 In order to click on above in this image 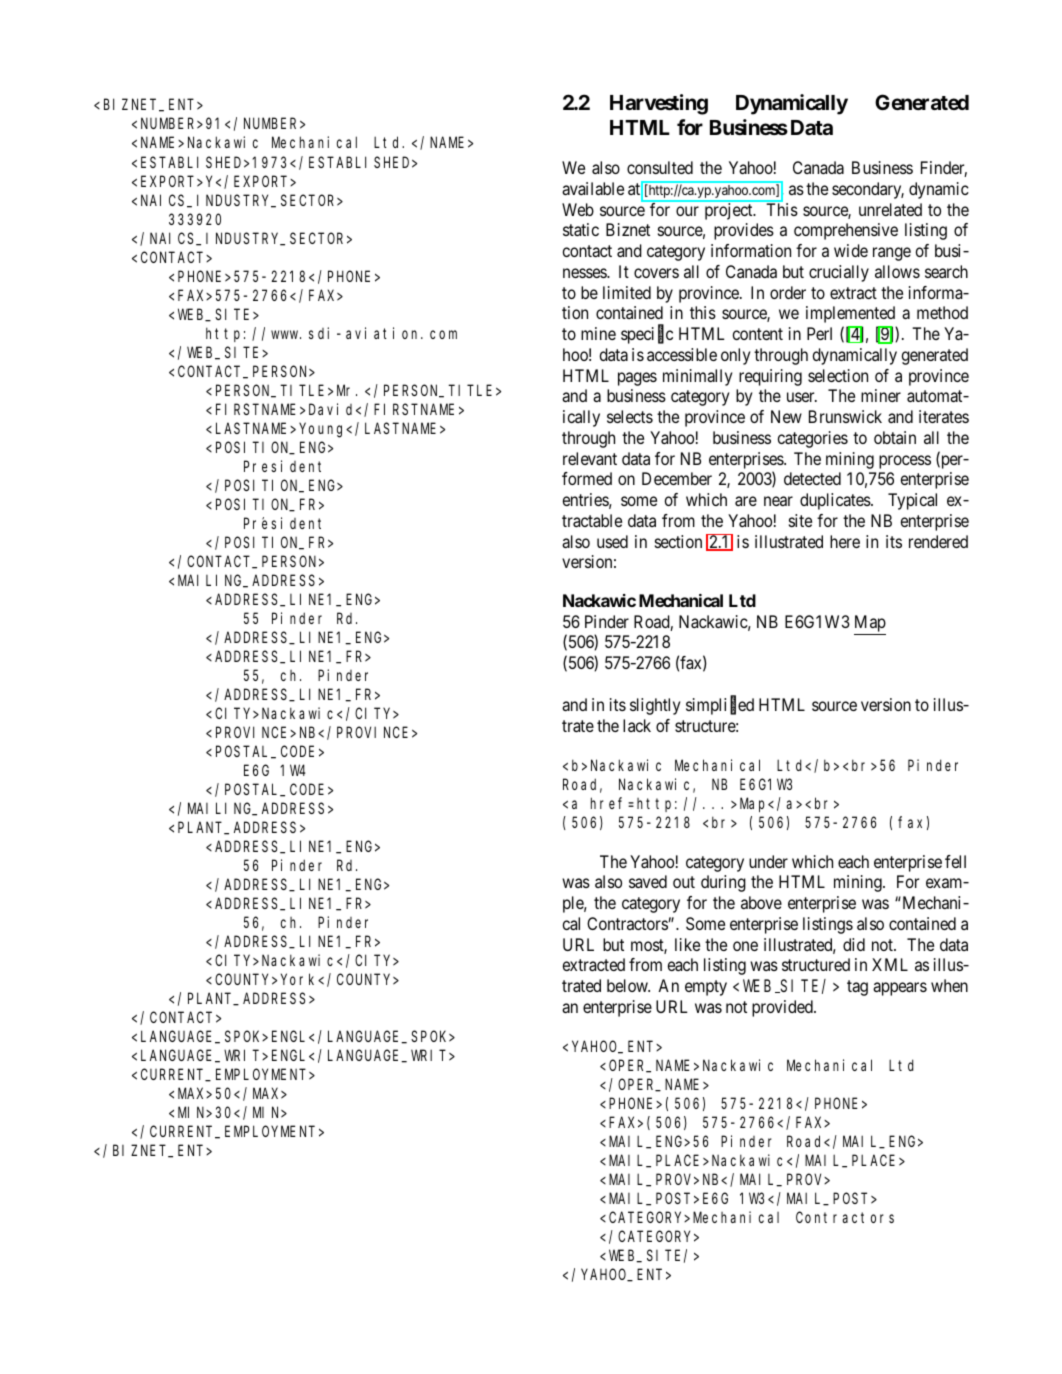, I will do `click(761, 902)`.
